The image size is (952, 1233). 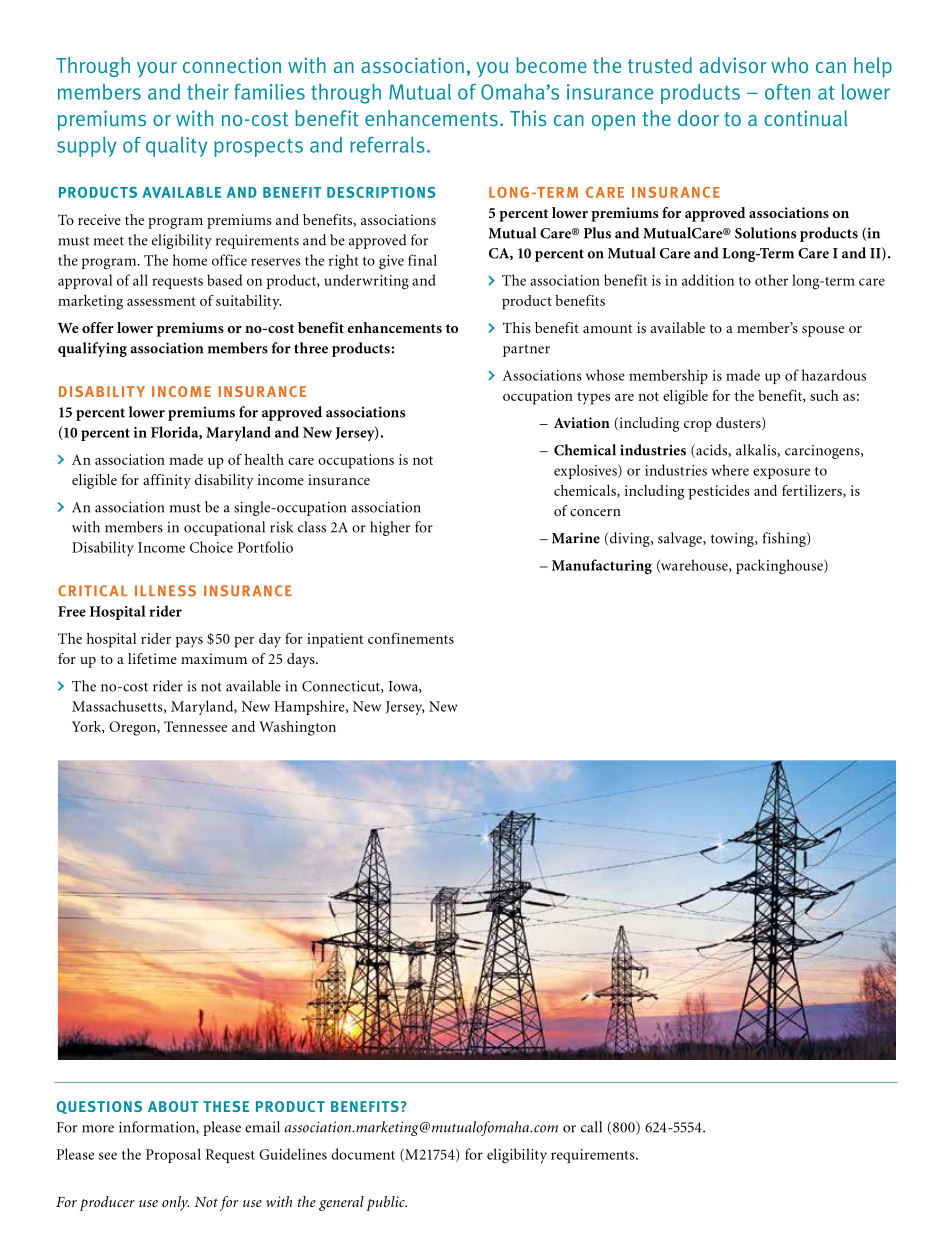 I want to click on become, so click(x=551, y=65).
